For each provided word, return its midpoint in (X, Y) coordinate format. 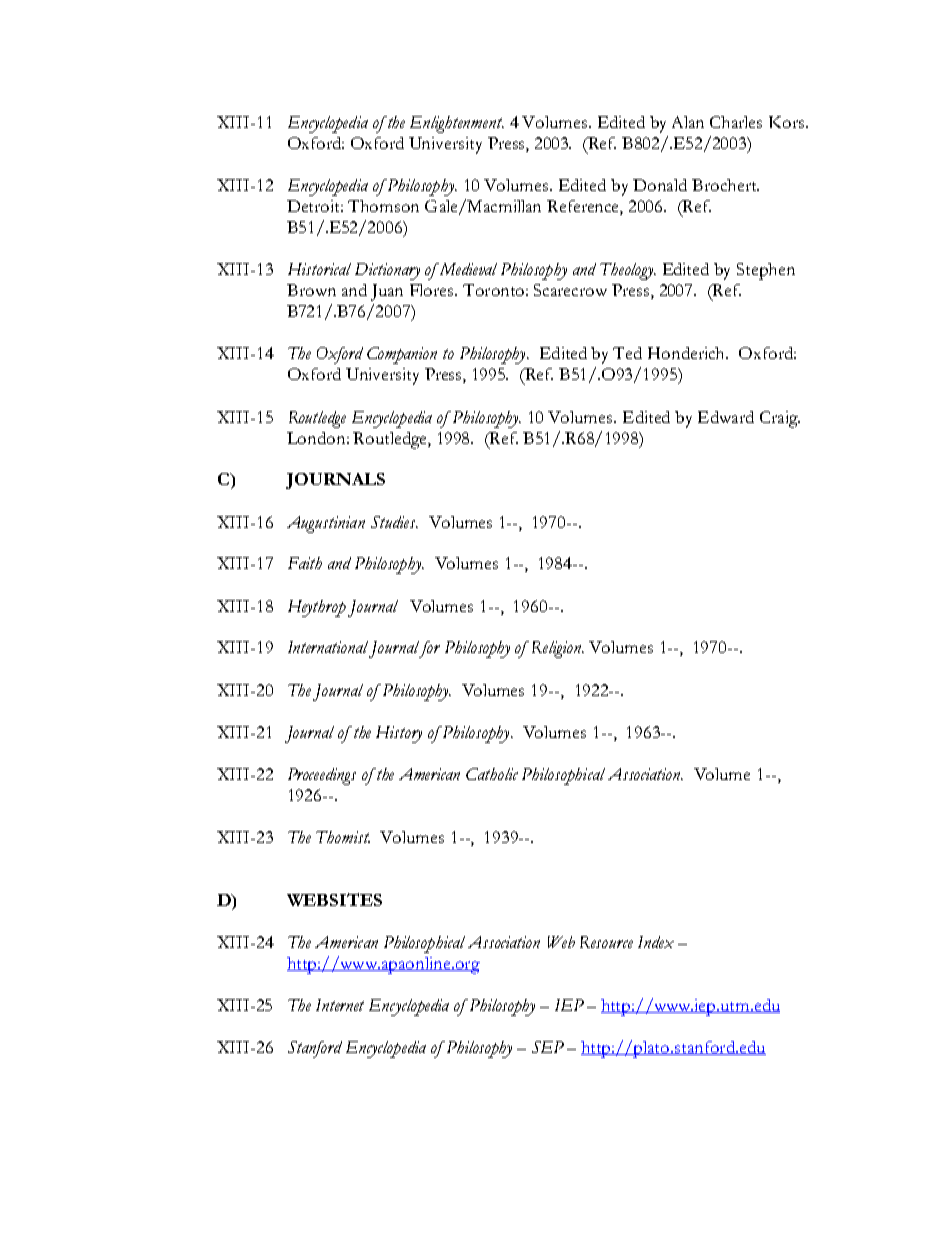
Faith (305, 563)
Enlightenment (457, 124)
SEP (548, 1047)
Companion (402, 355)
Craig (780, 419)
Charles (736, 122)
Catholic (492, 774)
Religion (557, 649)
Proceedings (322, 776)
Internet (340, 1005)
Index (656, 942)
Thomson (383, 206)
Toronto (493, 290)
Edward (726, 417)
